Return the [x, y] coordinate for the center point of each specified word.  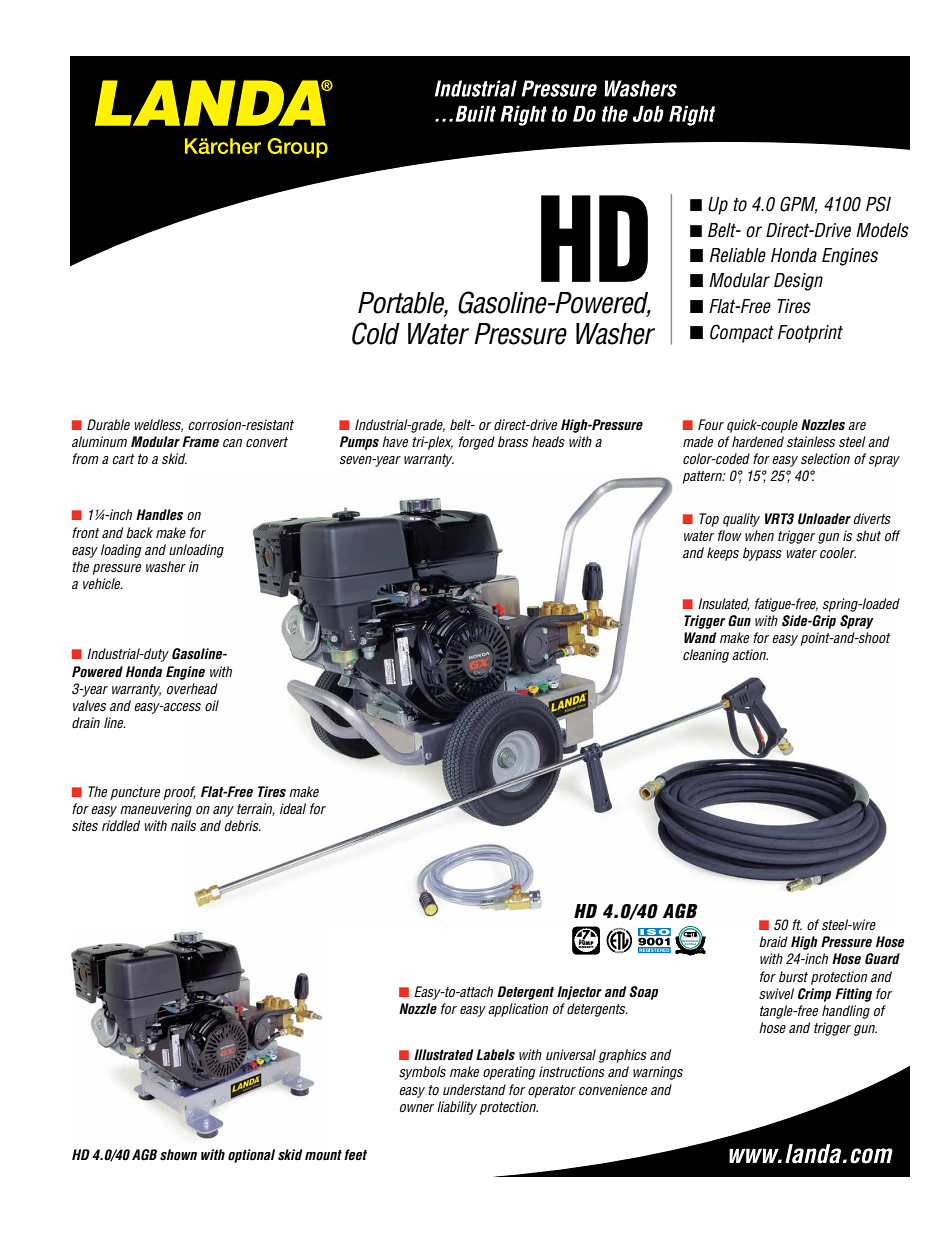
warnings [658, 1073]
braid [773, 941]
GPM [798, 205]
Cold [376, 333]
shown [178, 1155]
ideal [293, 808]
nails [183, 825]
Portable [403, 304]
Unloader [824, 519]
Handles [159, 514]
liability [457, 1108]
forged [477, 443]
